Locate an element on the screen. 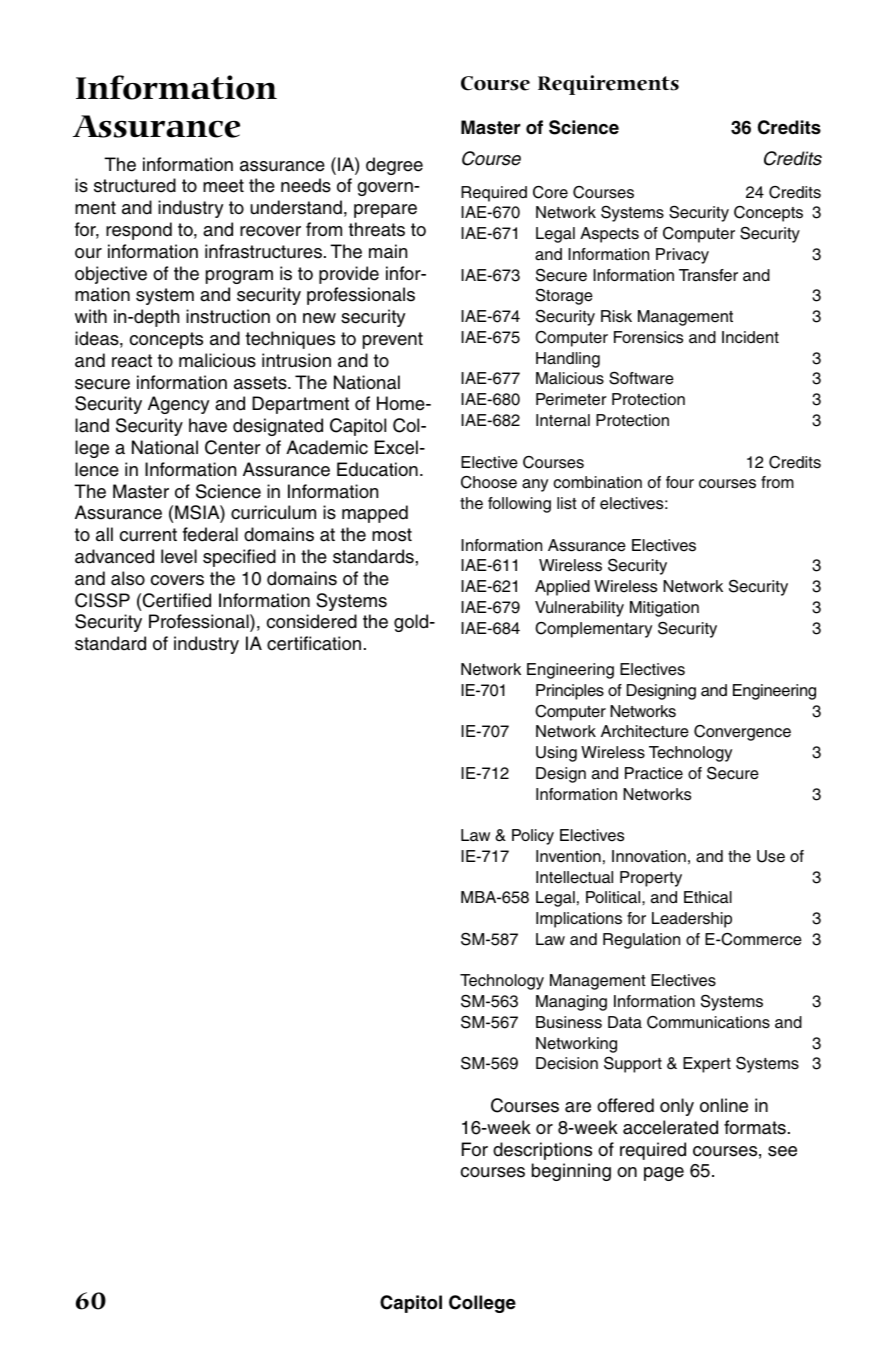  prepare is located at coordinates (385, 211).
